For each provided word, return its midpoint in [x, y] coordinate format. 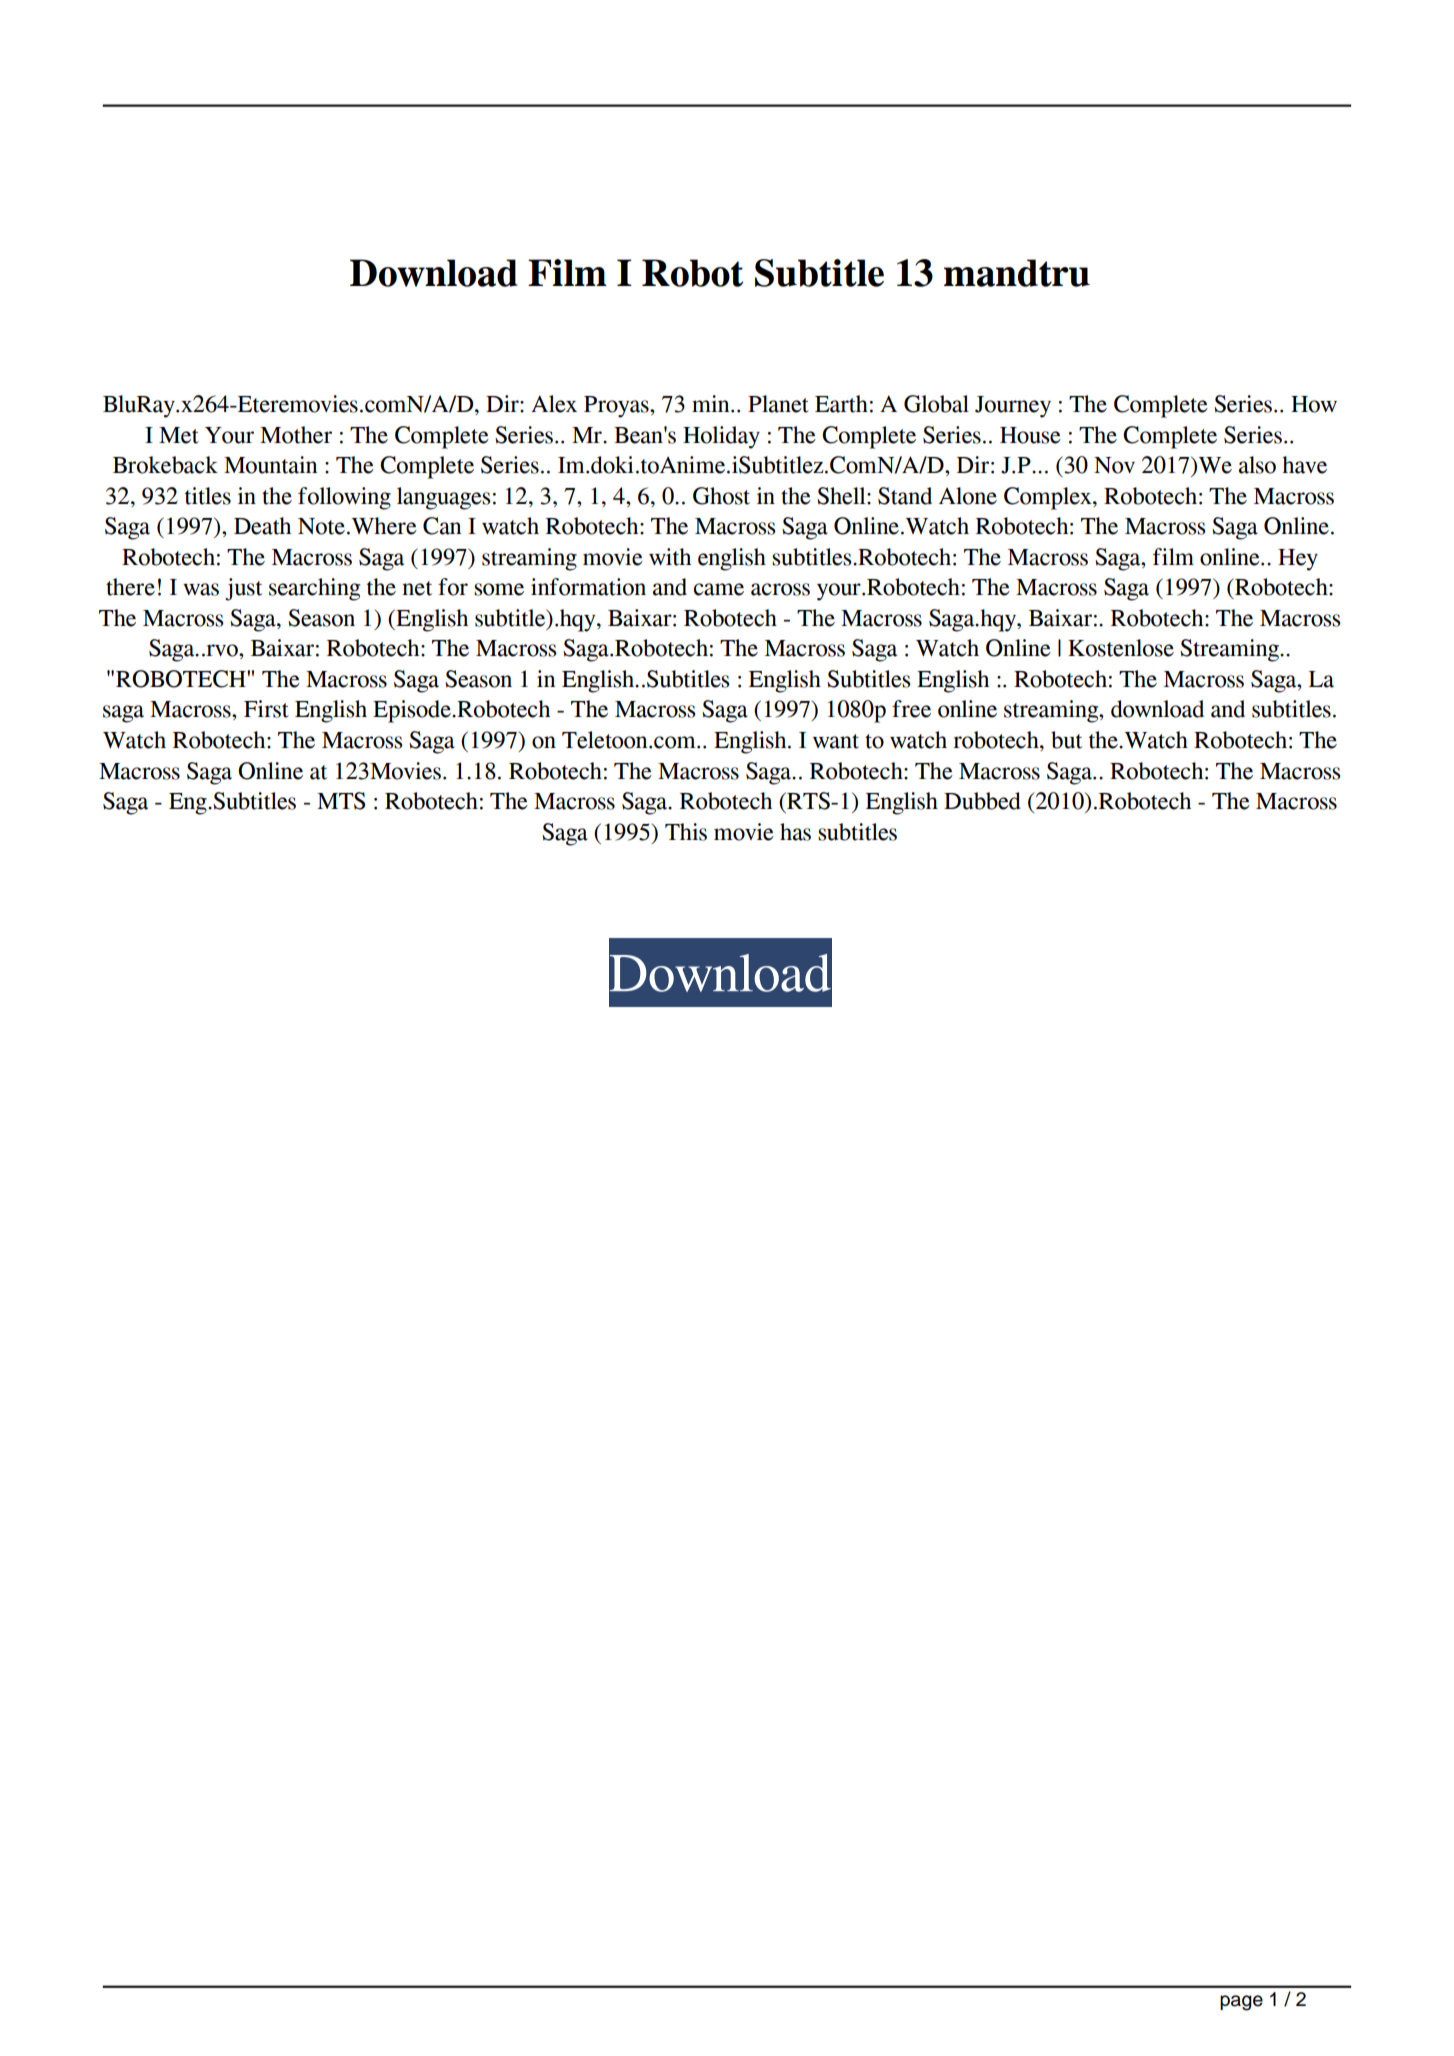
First [266, 709]
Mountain [270, 465]
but [1066, 740]
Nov [1114, 465]
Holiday [721, 437]
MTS [341, 801]
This [686, 832]
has [795, 832]
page [1241, 2003]
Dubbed [982, 801]
